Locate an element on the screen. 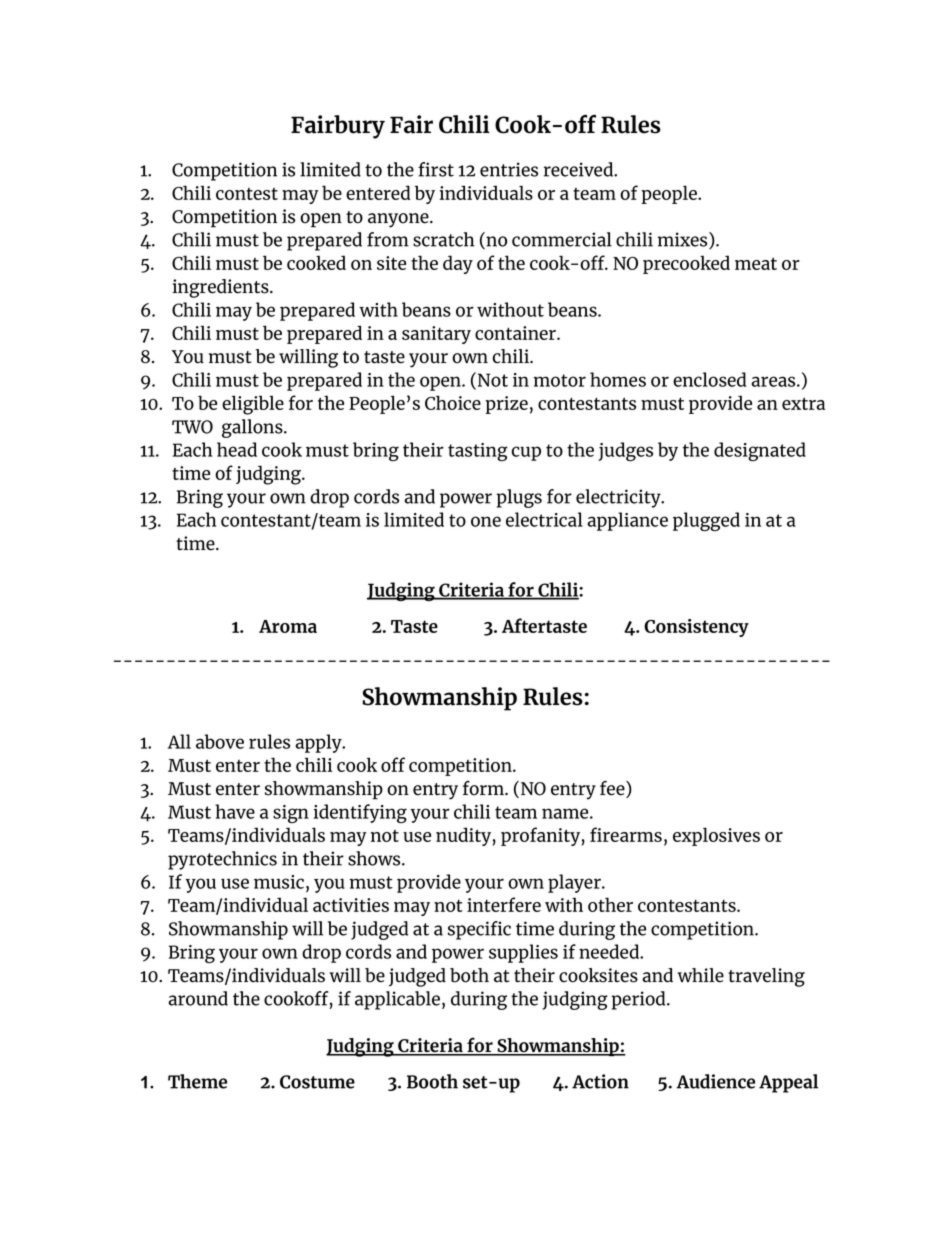 This screenshot has height=1233, width=952. Aroma is located at coordinates (288, 626).
